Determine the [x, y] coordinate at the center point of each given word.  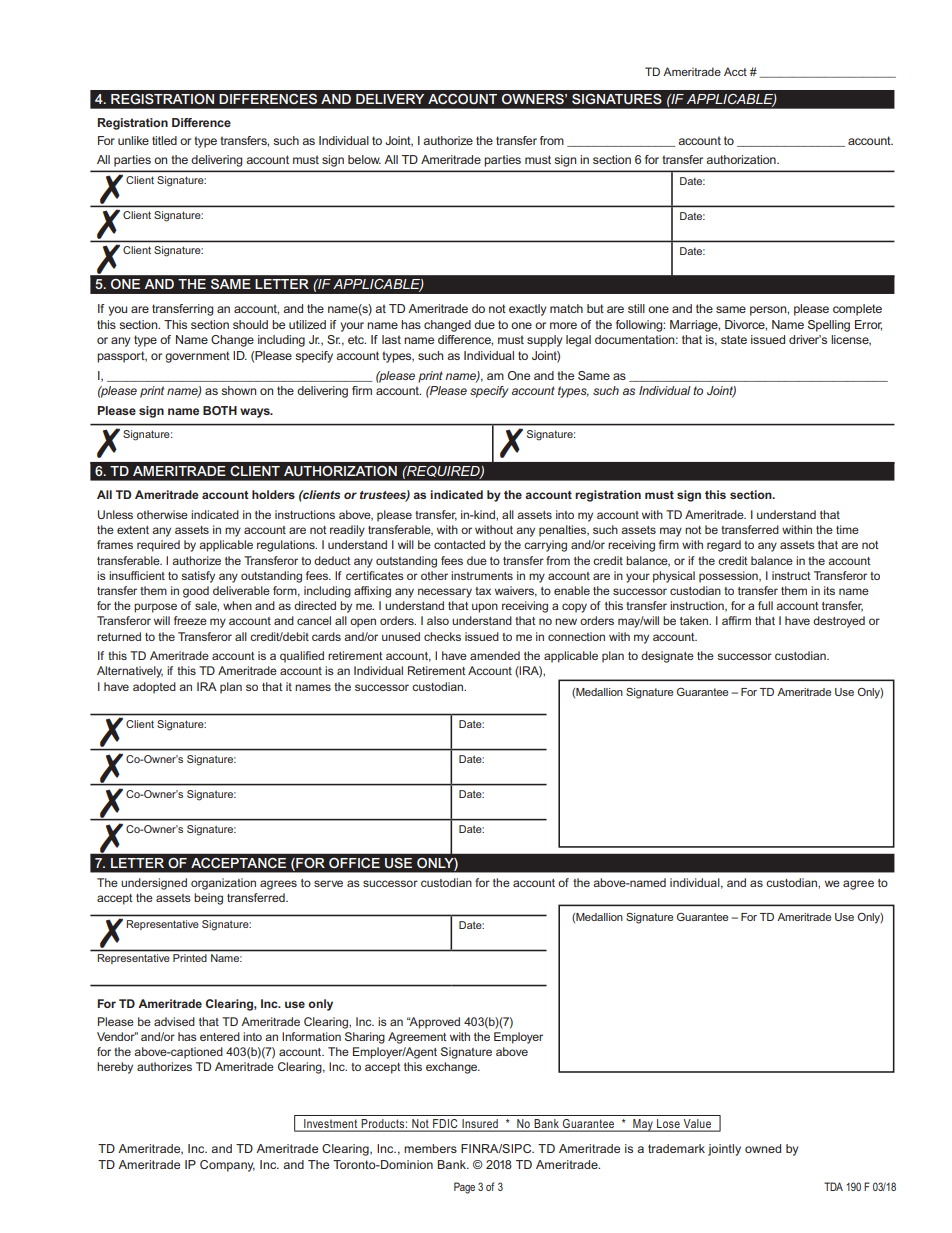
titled [164, 140]
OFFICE [354, 863]
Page [464, 1188]
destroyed [839, 622]
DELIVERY [390, 99]
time [847, 529]
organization [223, 884]
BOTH [220, 410]
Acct [735, 71]
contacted [459, 544]
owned [763, 1148]
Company [227, 1166]
